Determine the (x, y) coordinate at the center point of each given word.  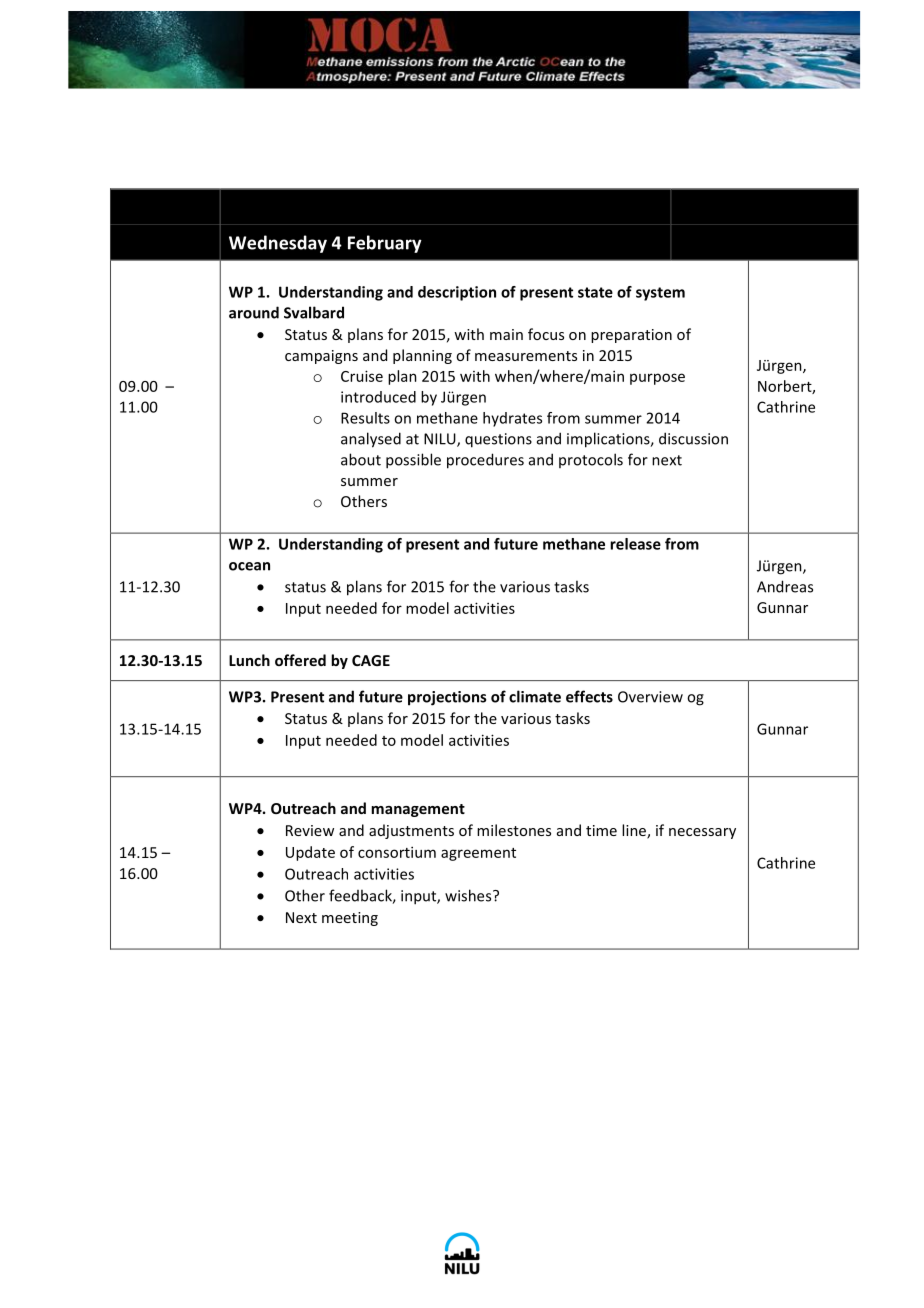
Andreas (785, 586)
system (660, 294)
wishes (469, 895)
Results (365, 418)
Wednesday (278, 244)
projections (447, 698)
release (635, 544)
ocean (249, 566)
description (457, 293)
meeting (350, 919)
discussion (693, 438)
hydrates (512, 419)
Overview (650, 697)
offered (300, 660)
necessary (702, 833)
